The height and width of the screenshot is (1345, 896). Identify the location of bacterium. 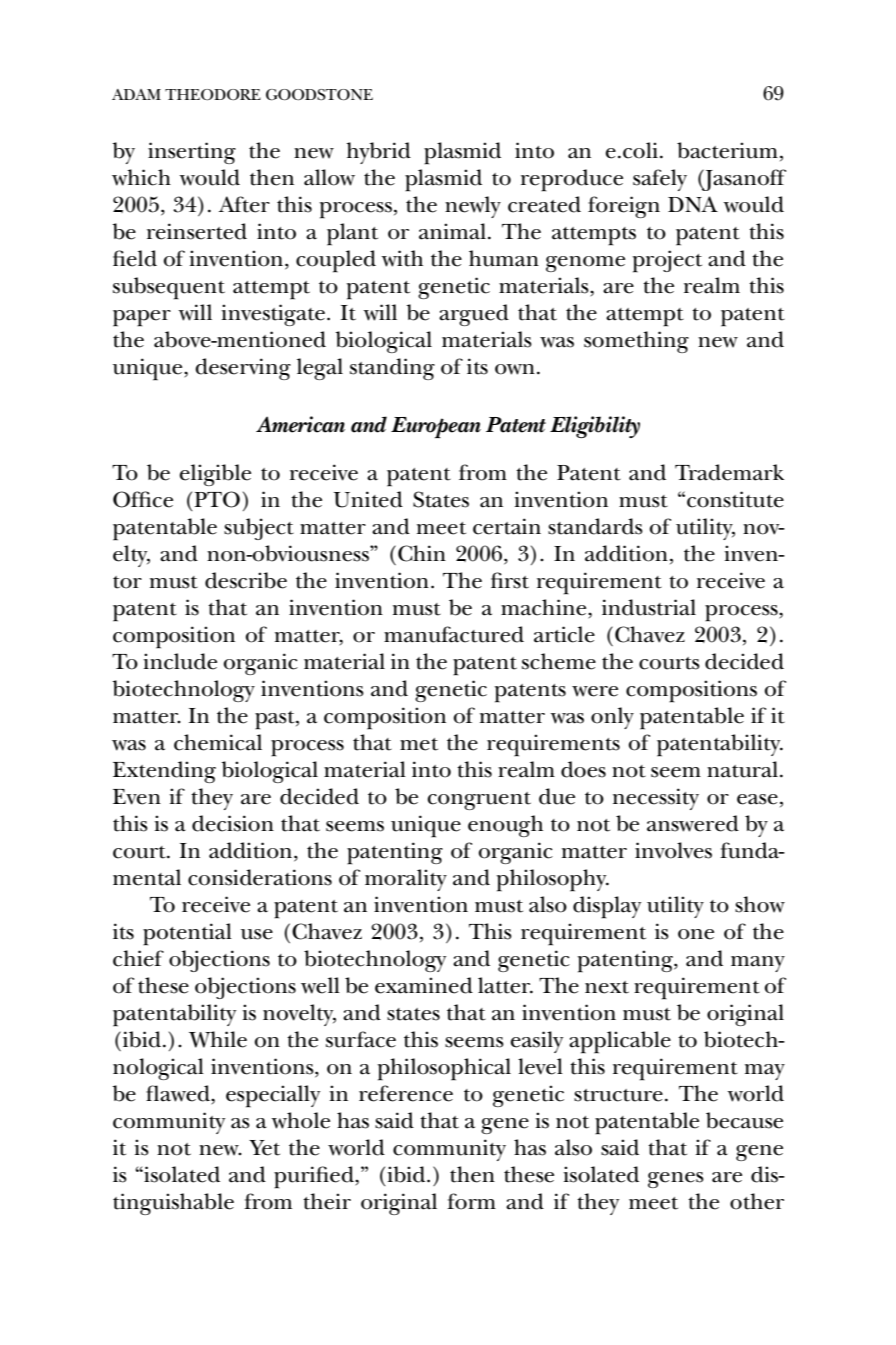
(727, 150).
